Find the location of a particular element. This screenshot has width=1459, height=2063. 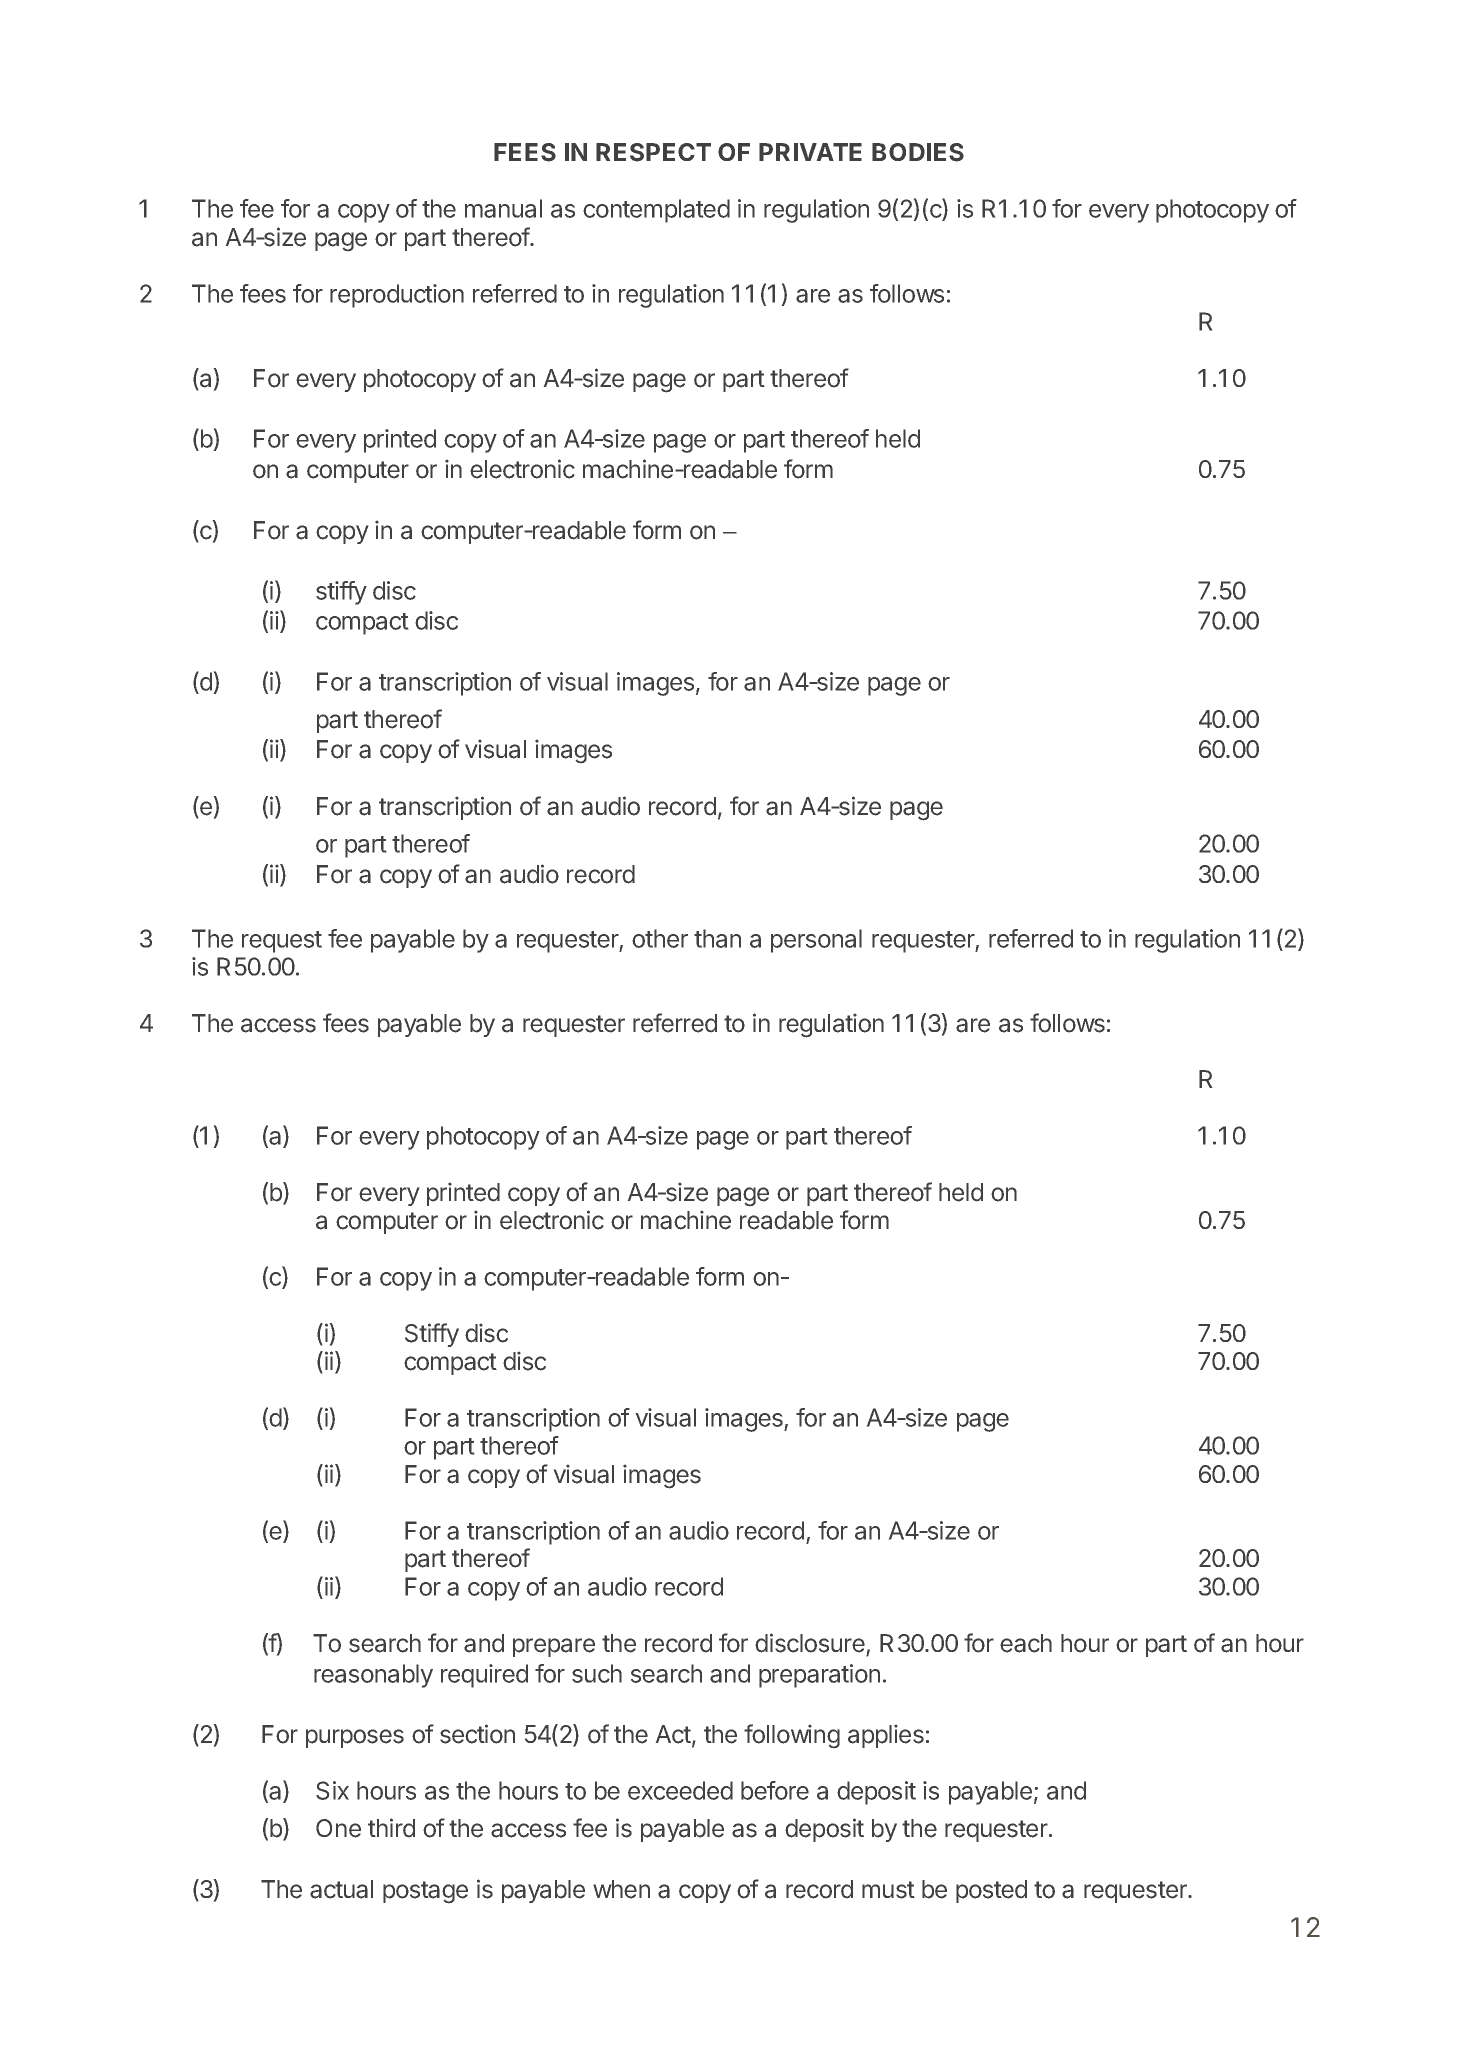

than is located at coordinates (717, 938).
